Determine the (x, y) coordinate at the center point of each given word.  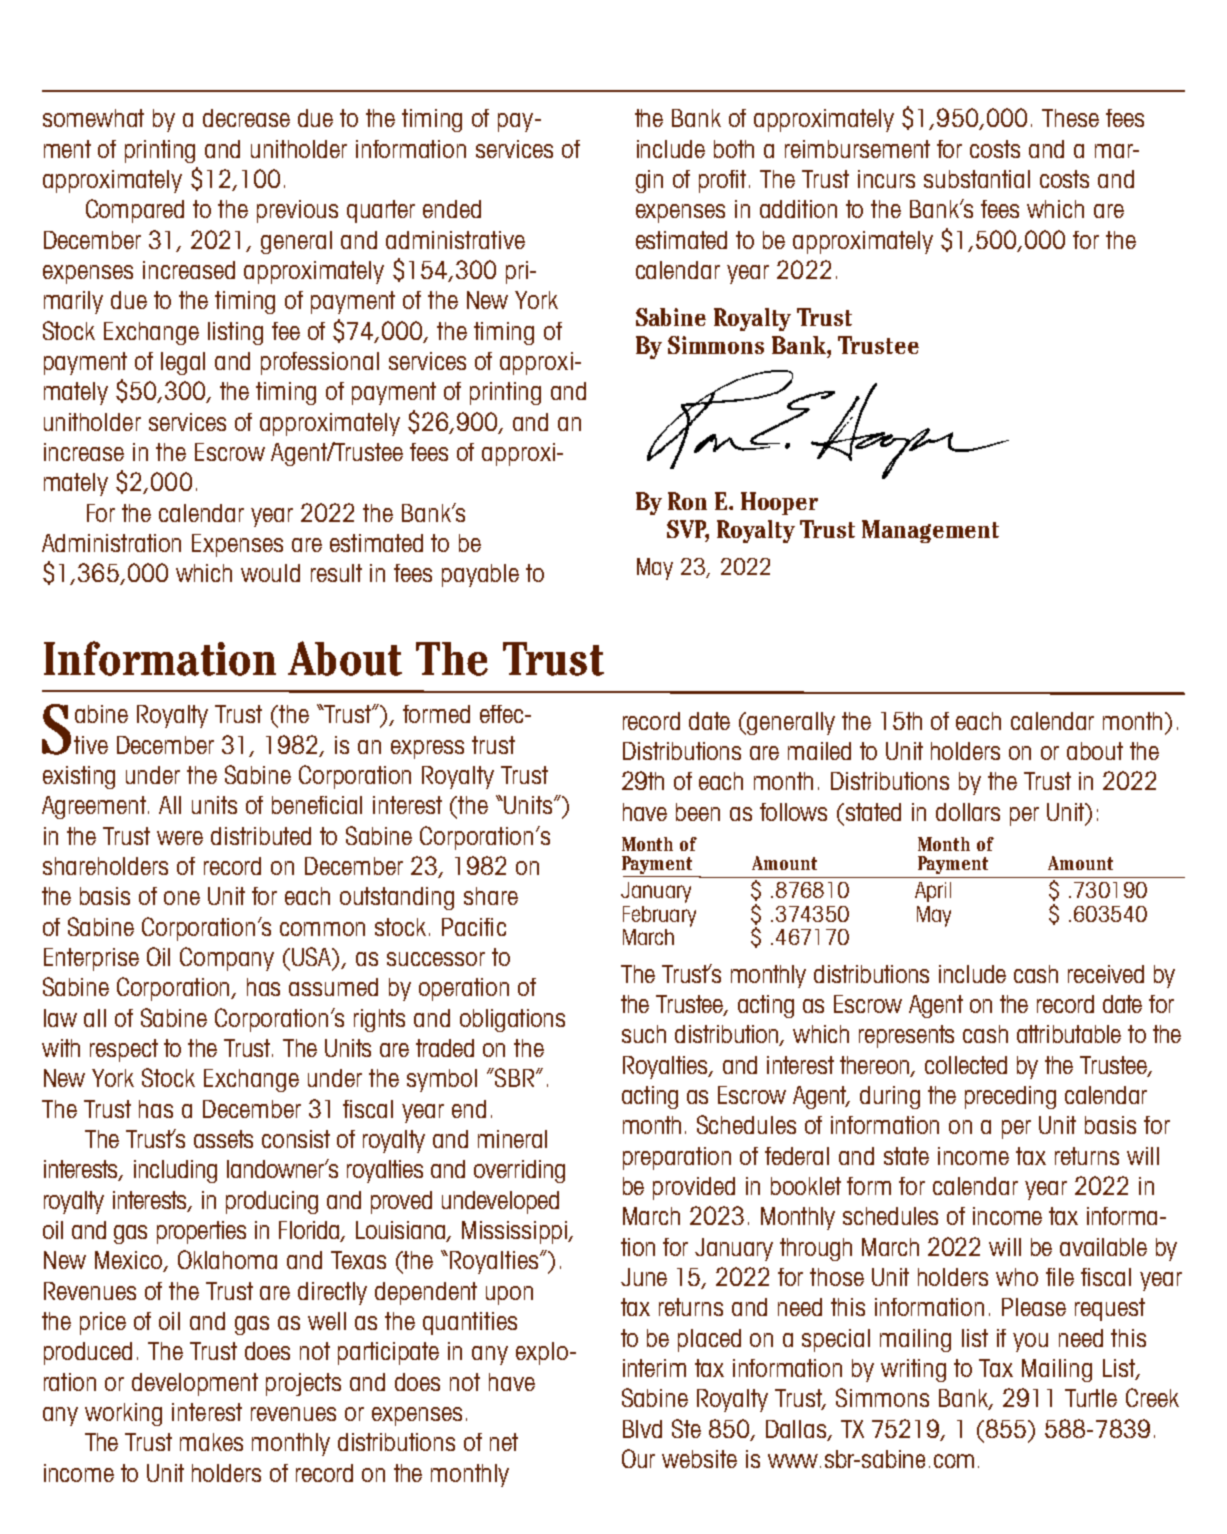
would (270, 573)
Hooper (779, 503)
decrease (246, 118)
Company (227, 959)
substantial (977, 179)
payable (480, 575)
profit (724, 181)
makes (211, 1442)
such (644, 1034)
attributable (1069, 1034)
